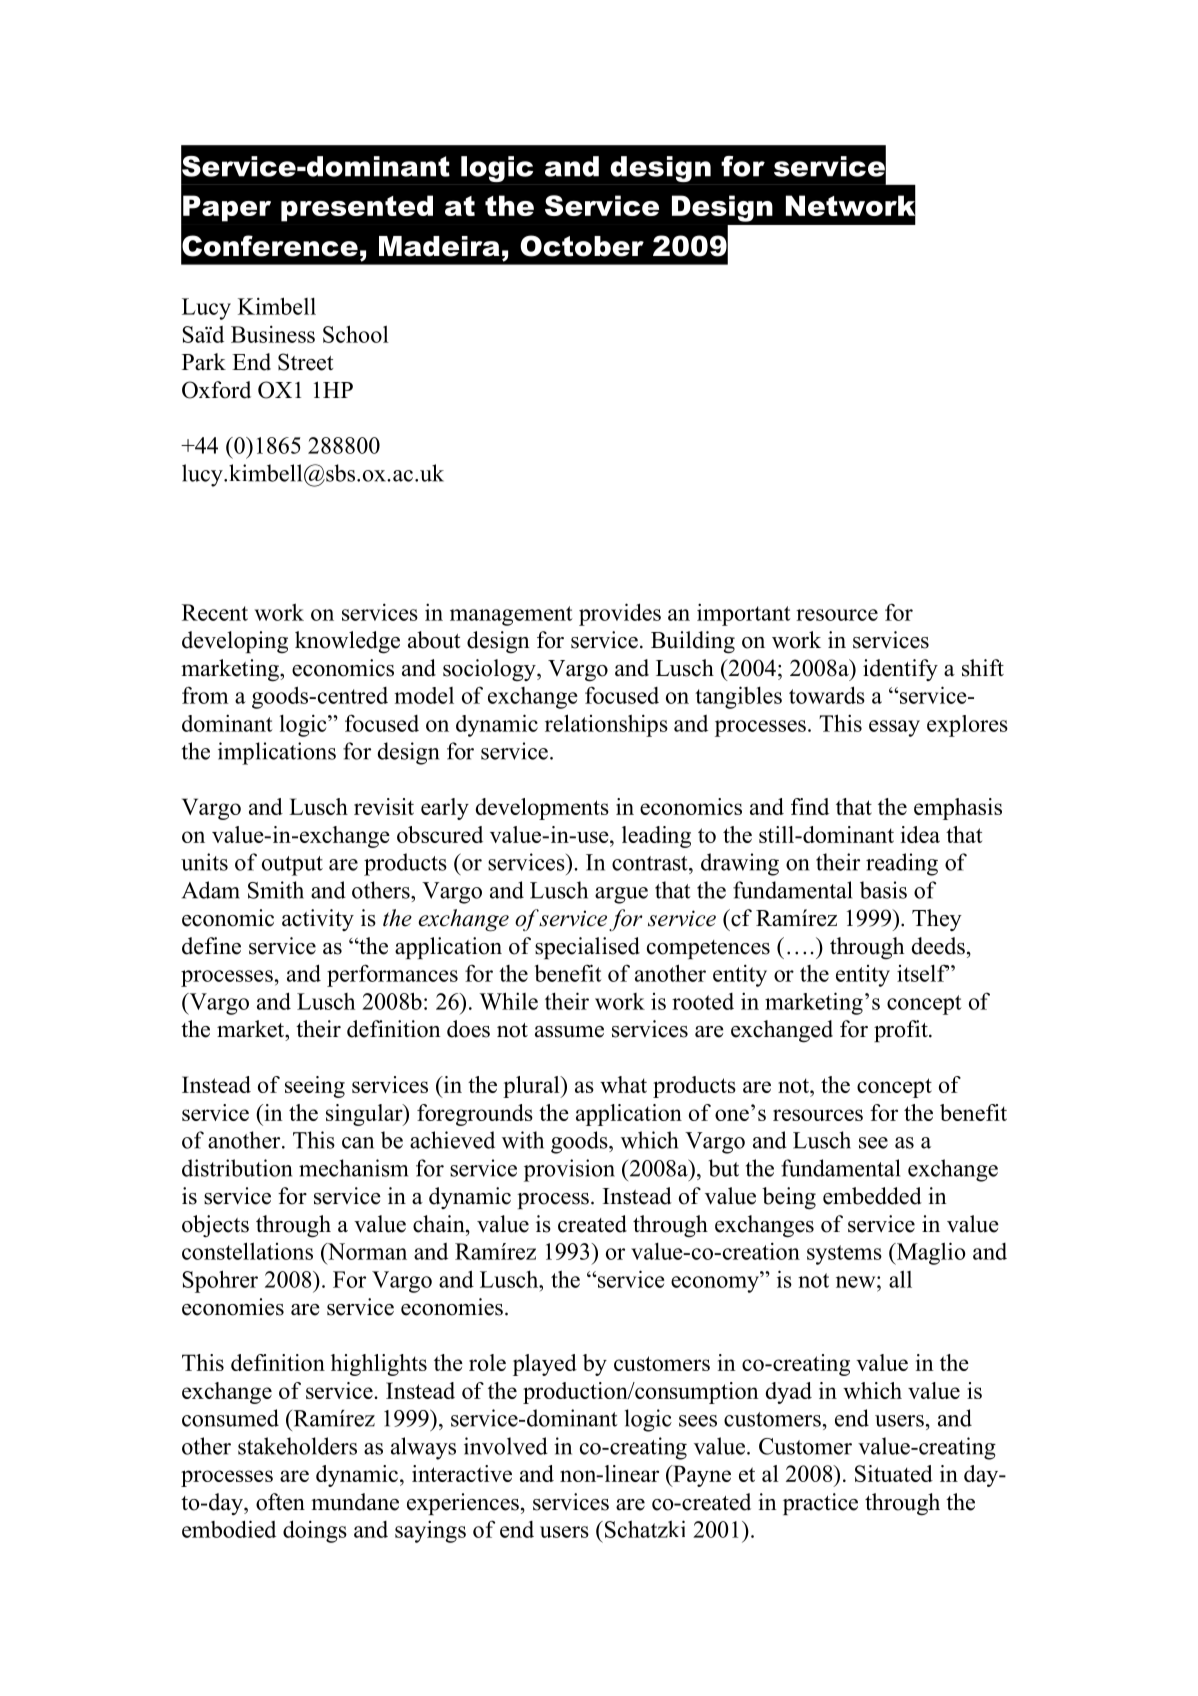  What do you see at coordinates (620, 614) in the image?
I see `provides` at bounding box center [620, 614].
